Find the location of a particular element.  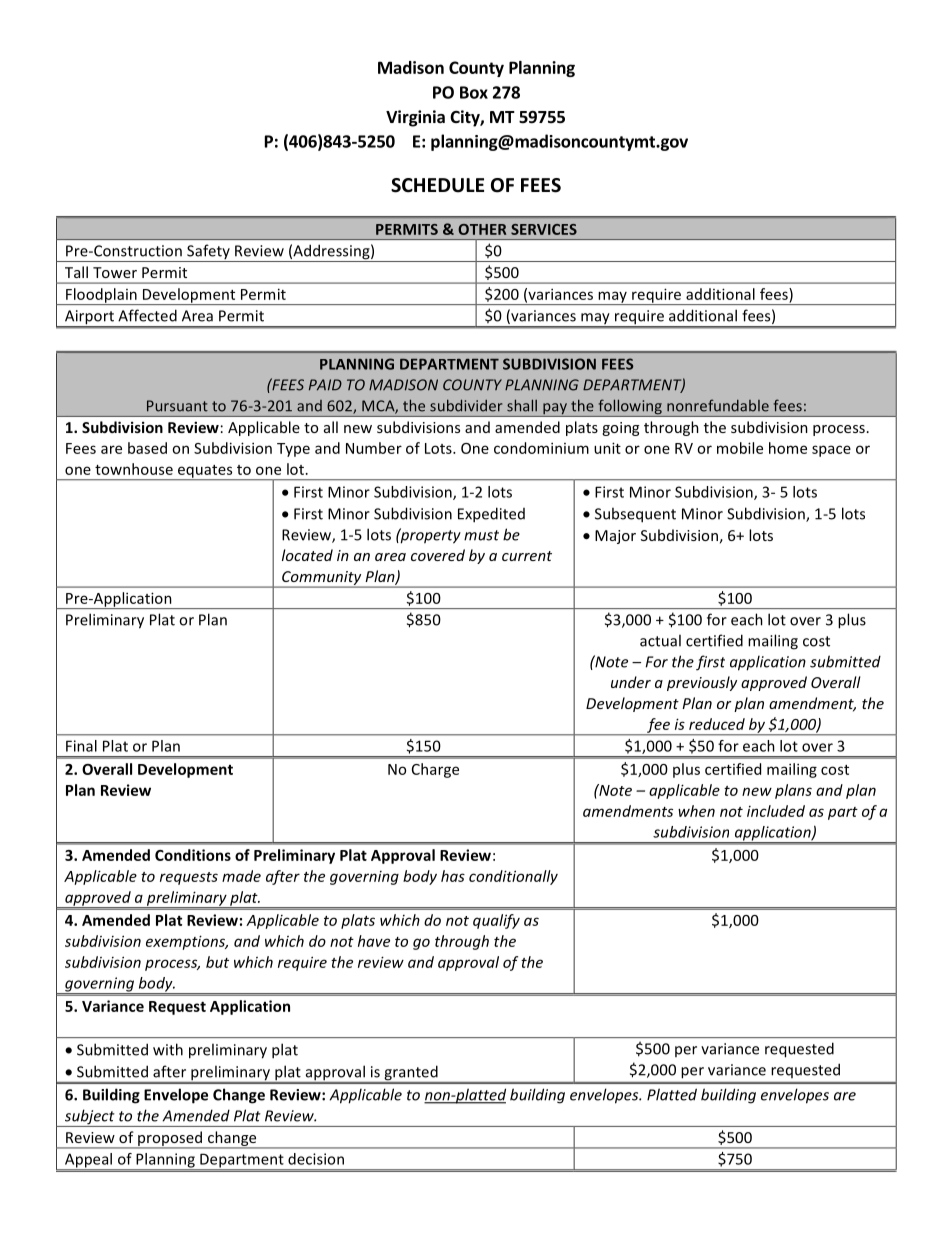

Conditions is located at coordinates (193, 855).
